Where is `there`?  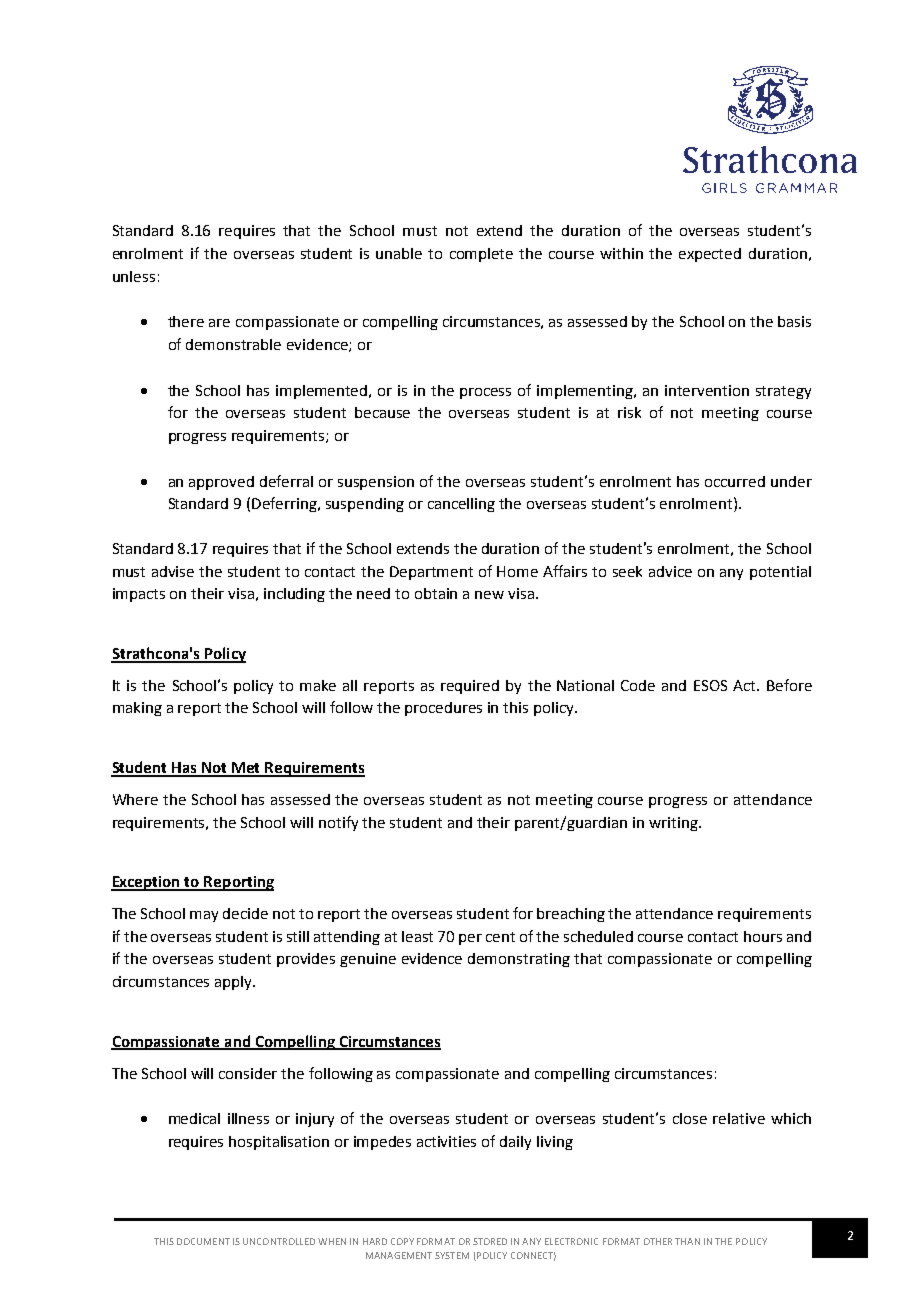
there is located at coordinates (186, 321).
